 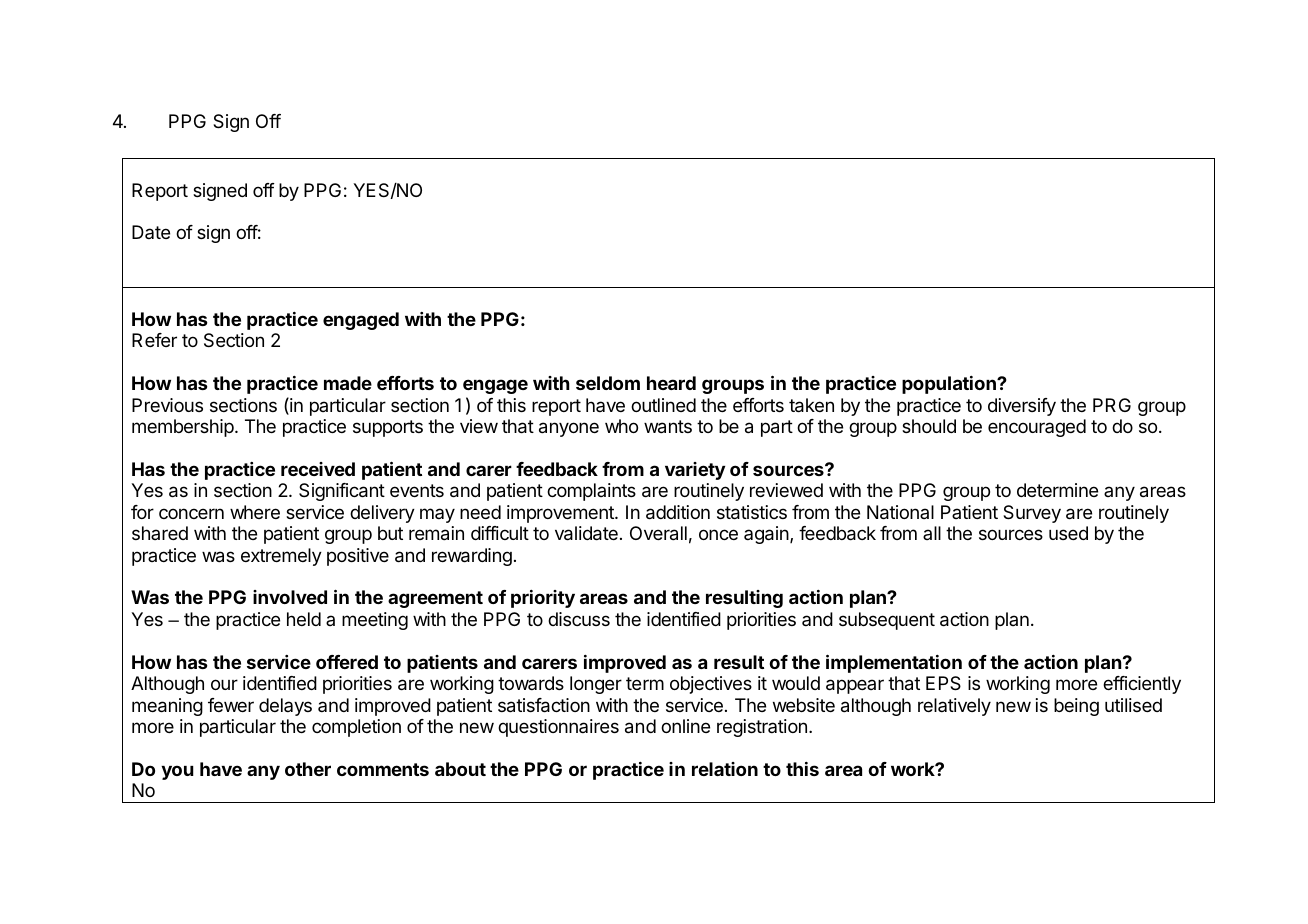 I want to click on offered, so click(x=347, y=662).
